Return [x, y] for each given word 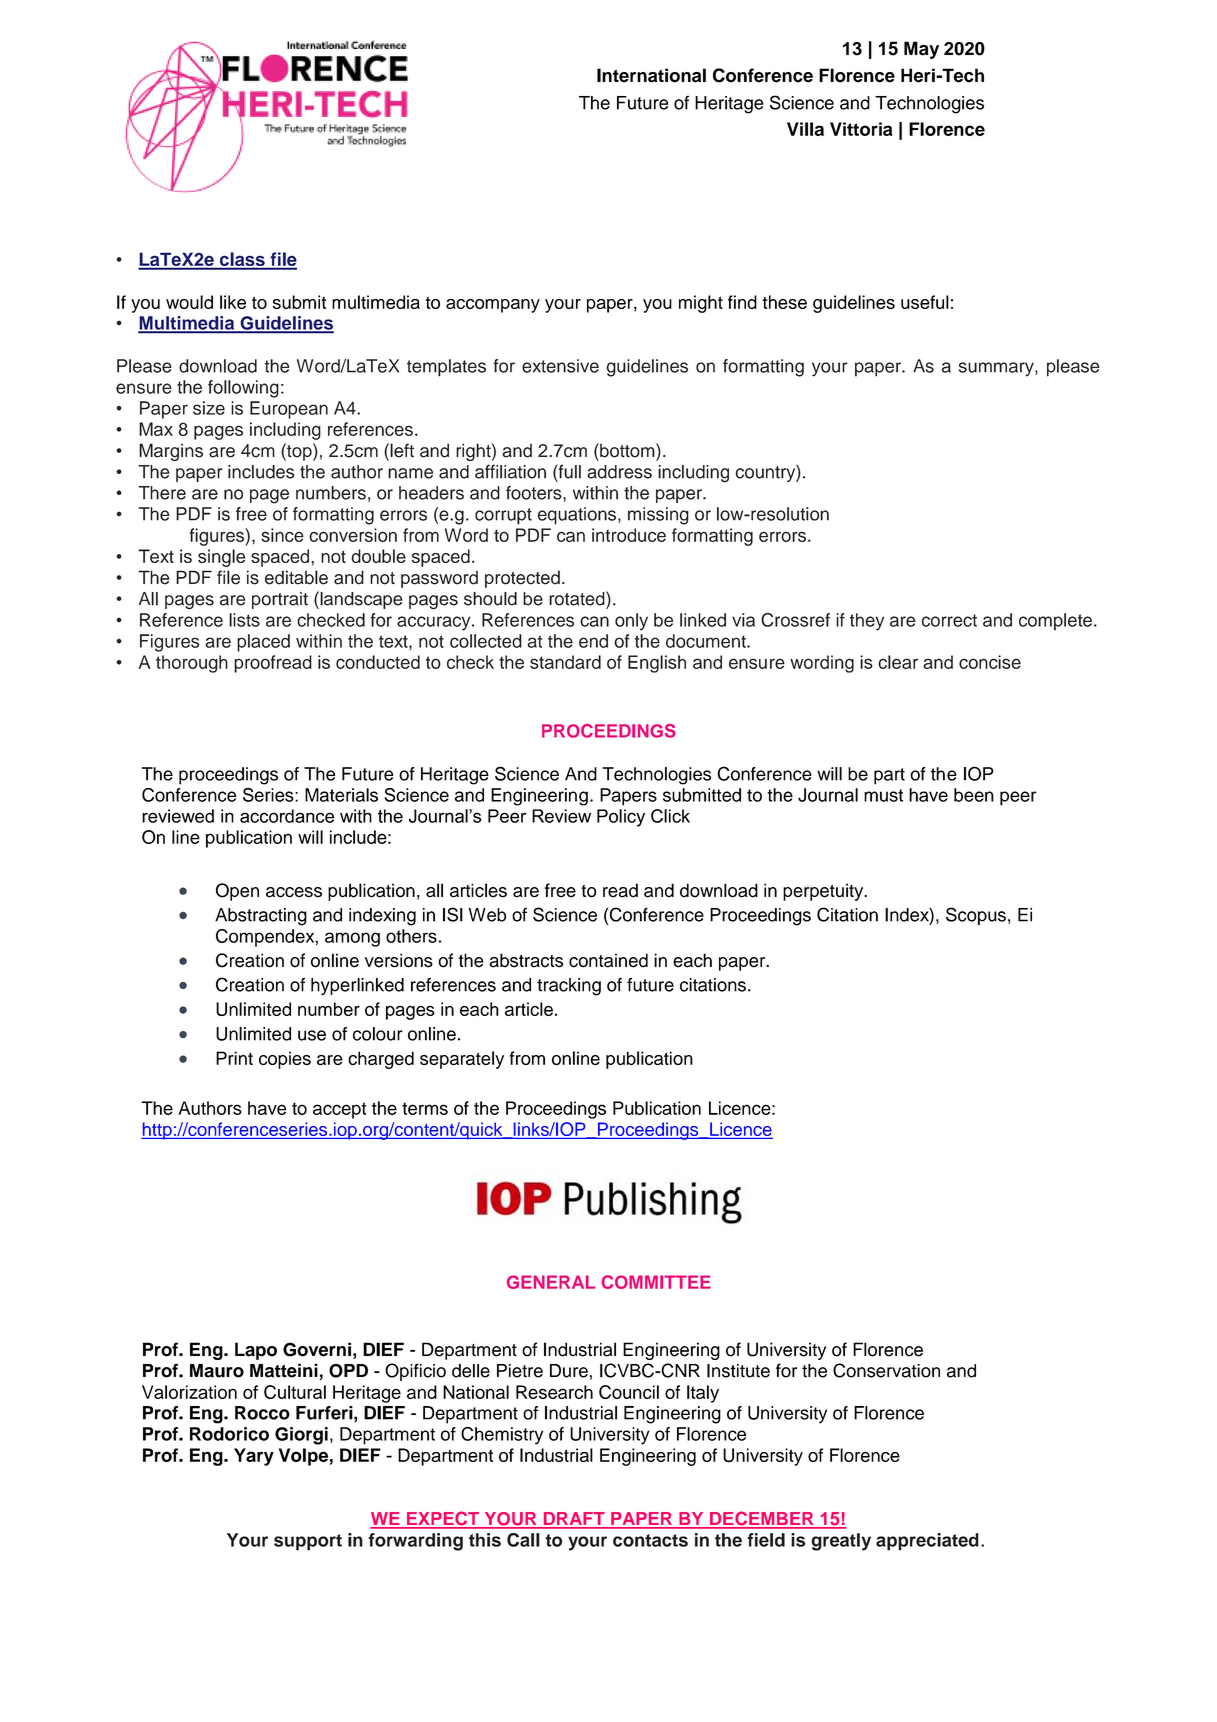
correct [949, 620]
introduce [629, 535]
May [921, 50]
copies [285, 1060]
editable [296, 577]
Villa [805, 129]
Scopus [976, 916]
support [308, 1542]
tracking [569, 987]
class [242, 260]
